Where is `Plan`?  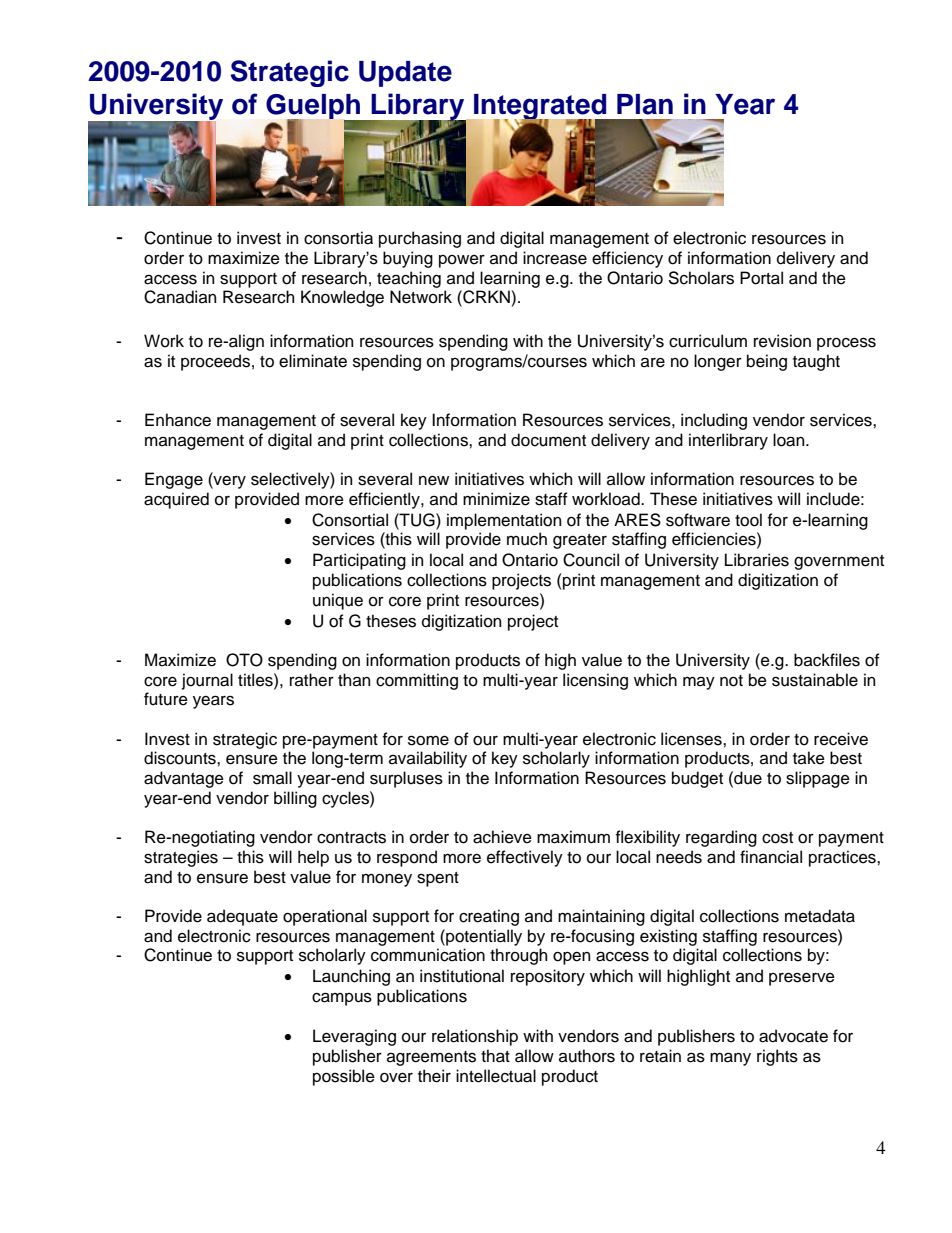
Plan is located at coordinates (645, 104).
